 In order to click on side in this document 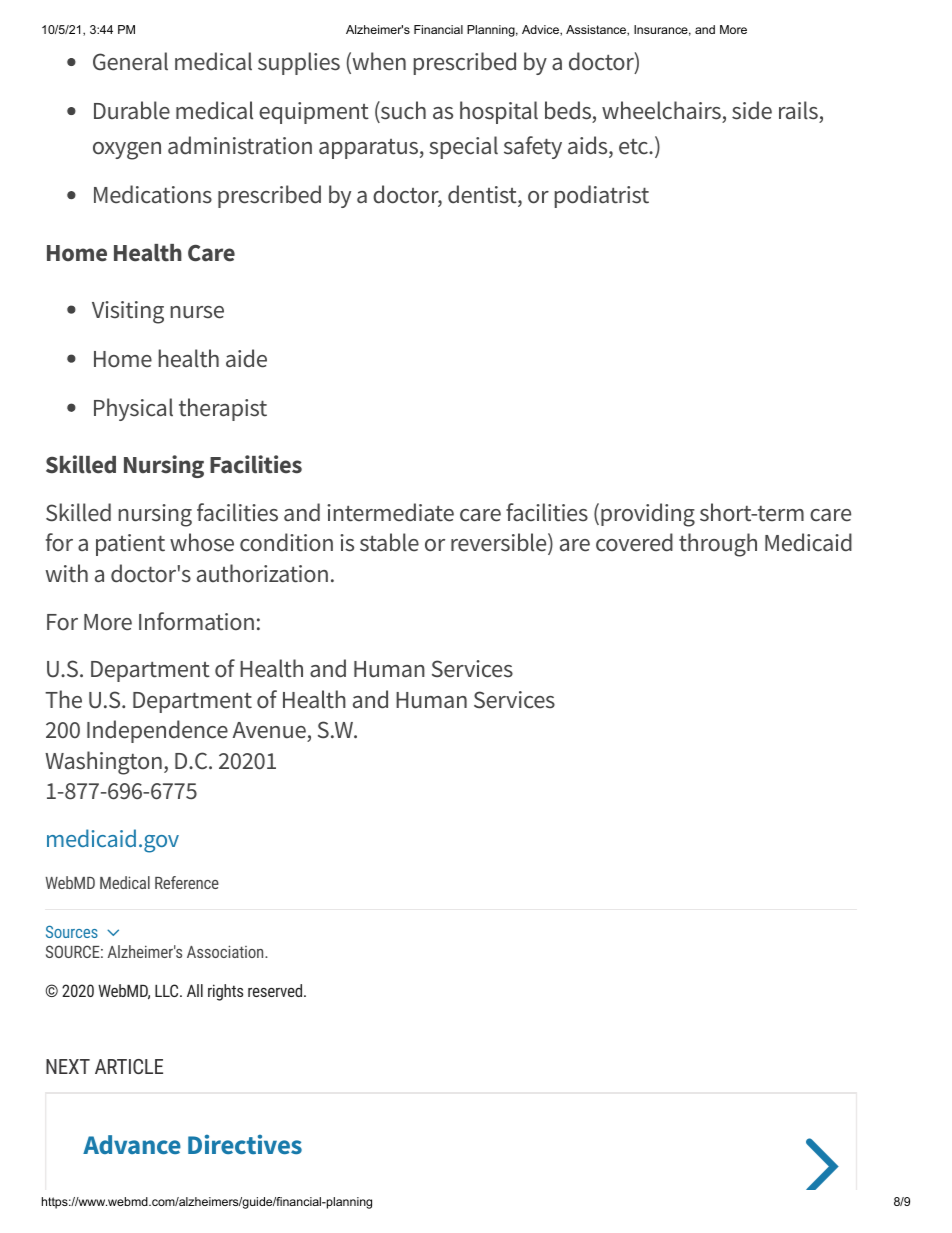, I will do `click(752, 110)`.
